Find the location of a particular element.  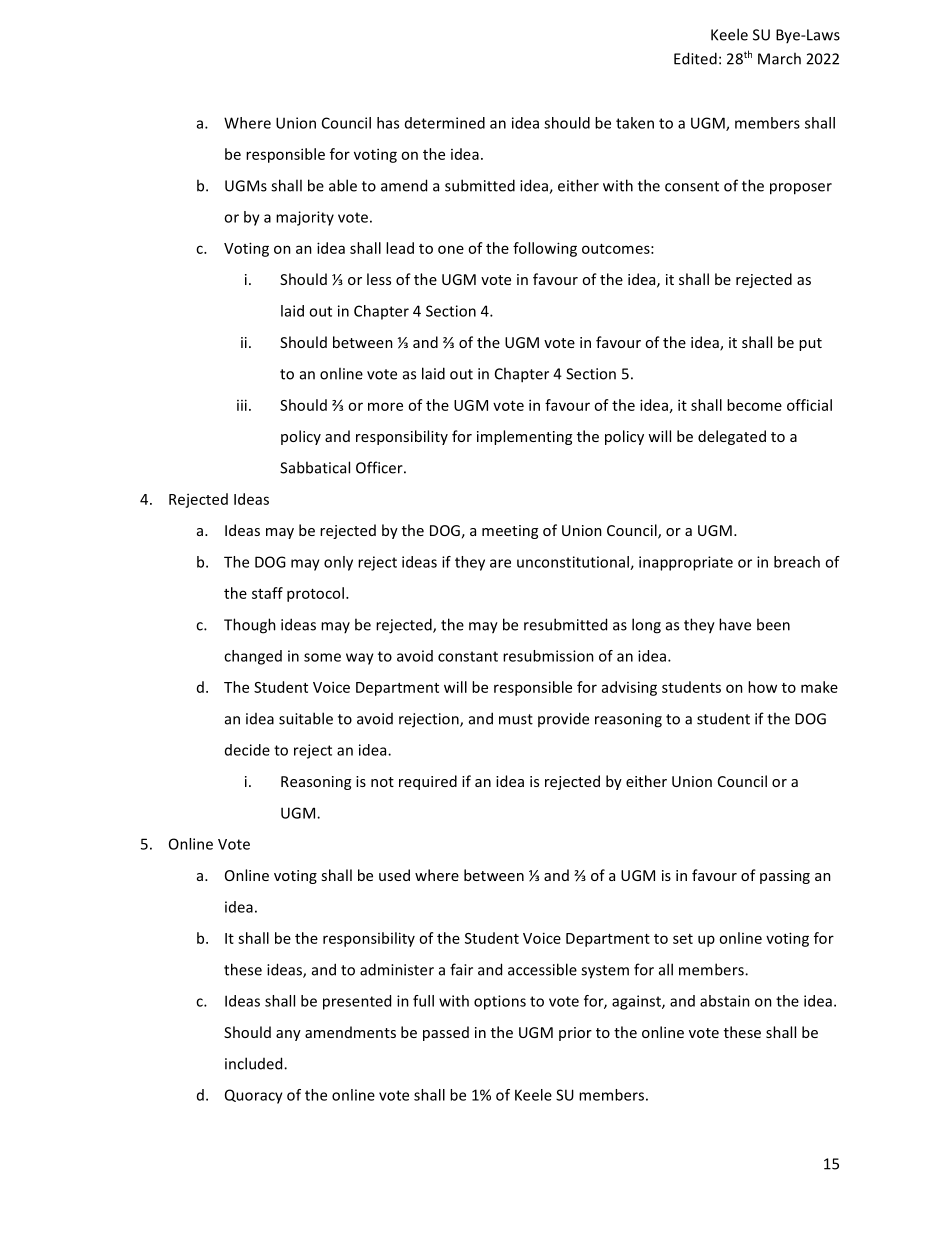

some is located at coordinates (322, 657).
